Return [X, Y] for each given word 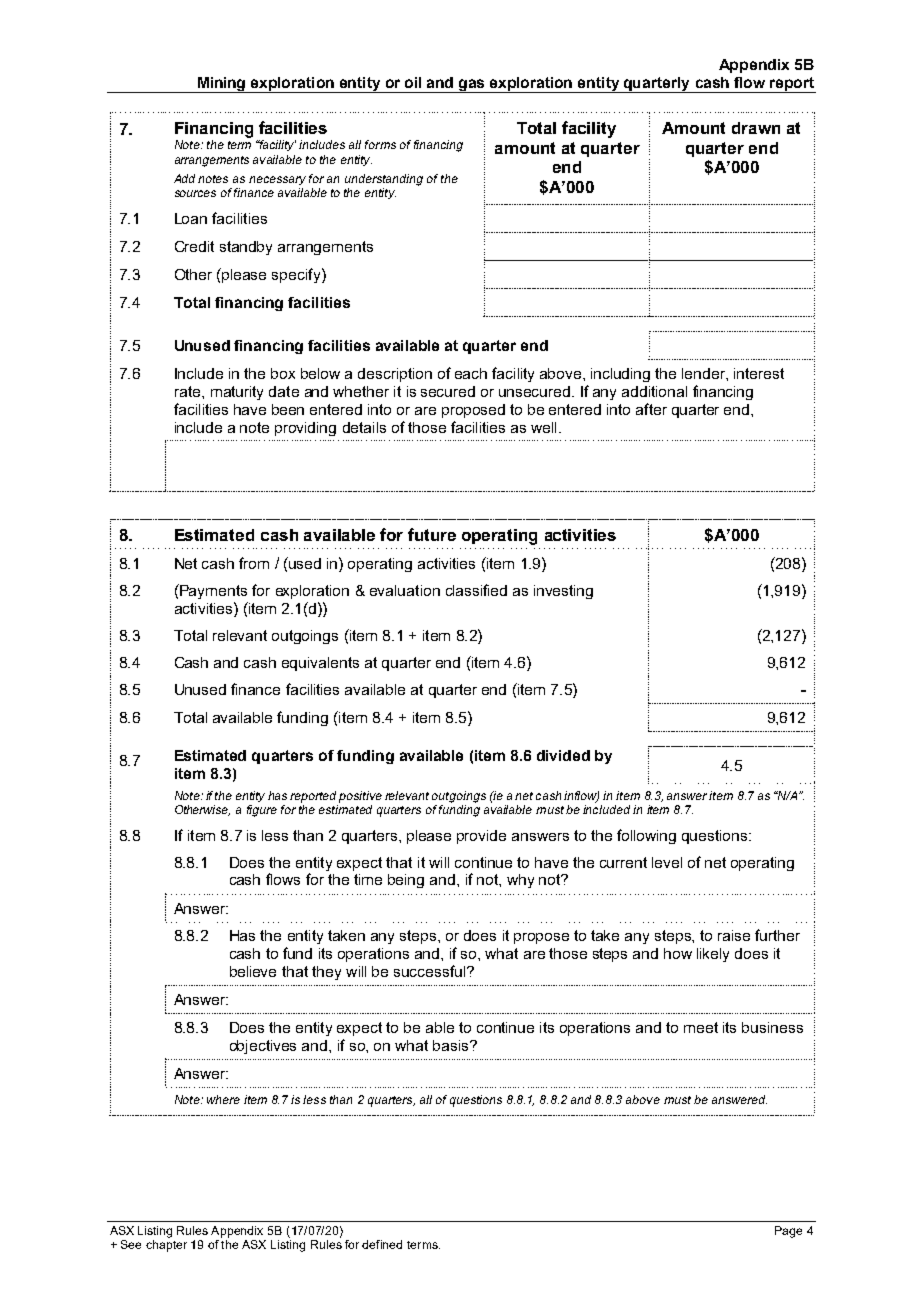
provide [481, 837]
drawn [756, 128]
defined [382, 1244]
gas [472, 86]
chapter [166, 1246]
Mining [221, 85]
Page [788, 1232]
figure [262, 811]
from [254, 563]
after [651, 409]
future [432, 534]
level [667, 862]
